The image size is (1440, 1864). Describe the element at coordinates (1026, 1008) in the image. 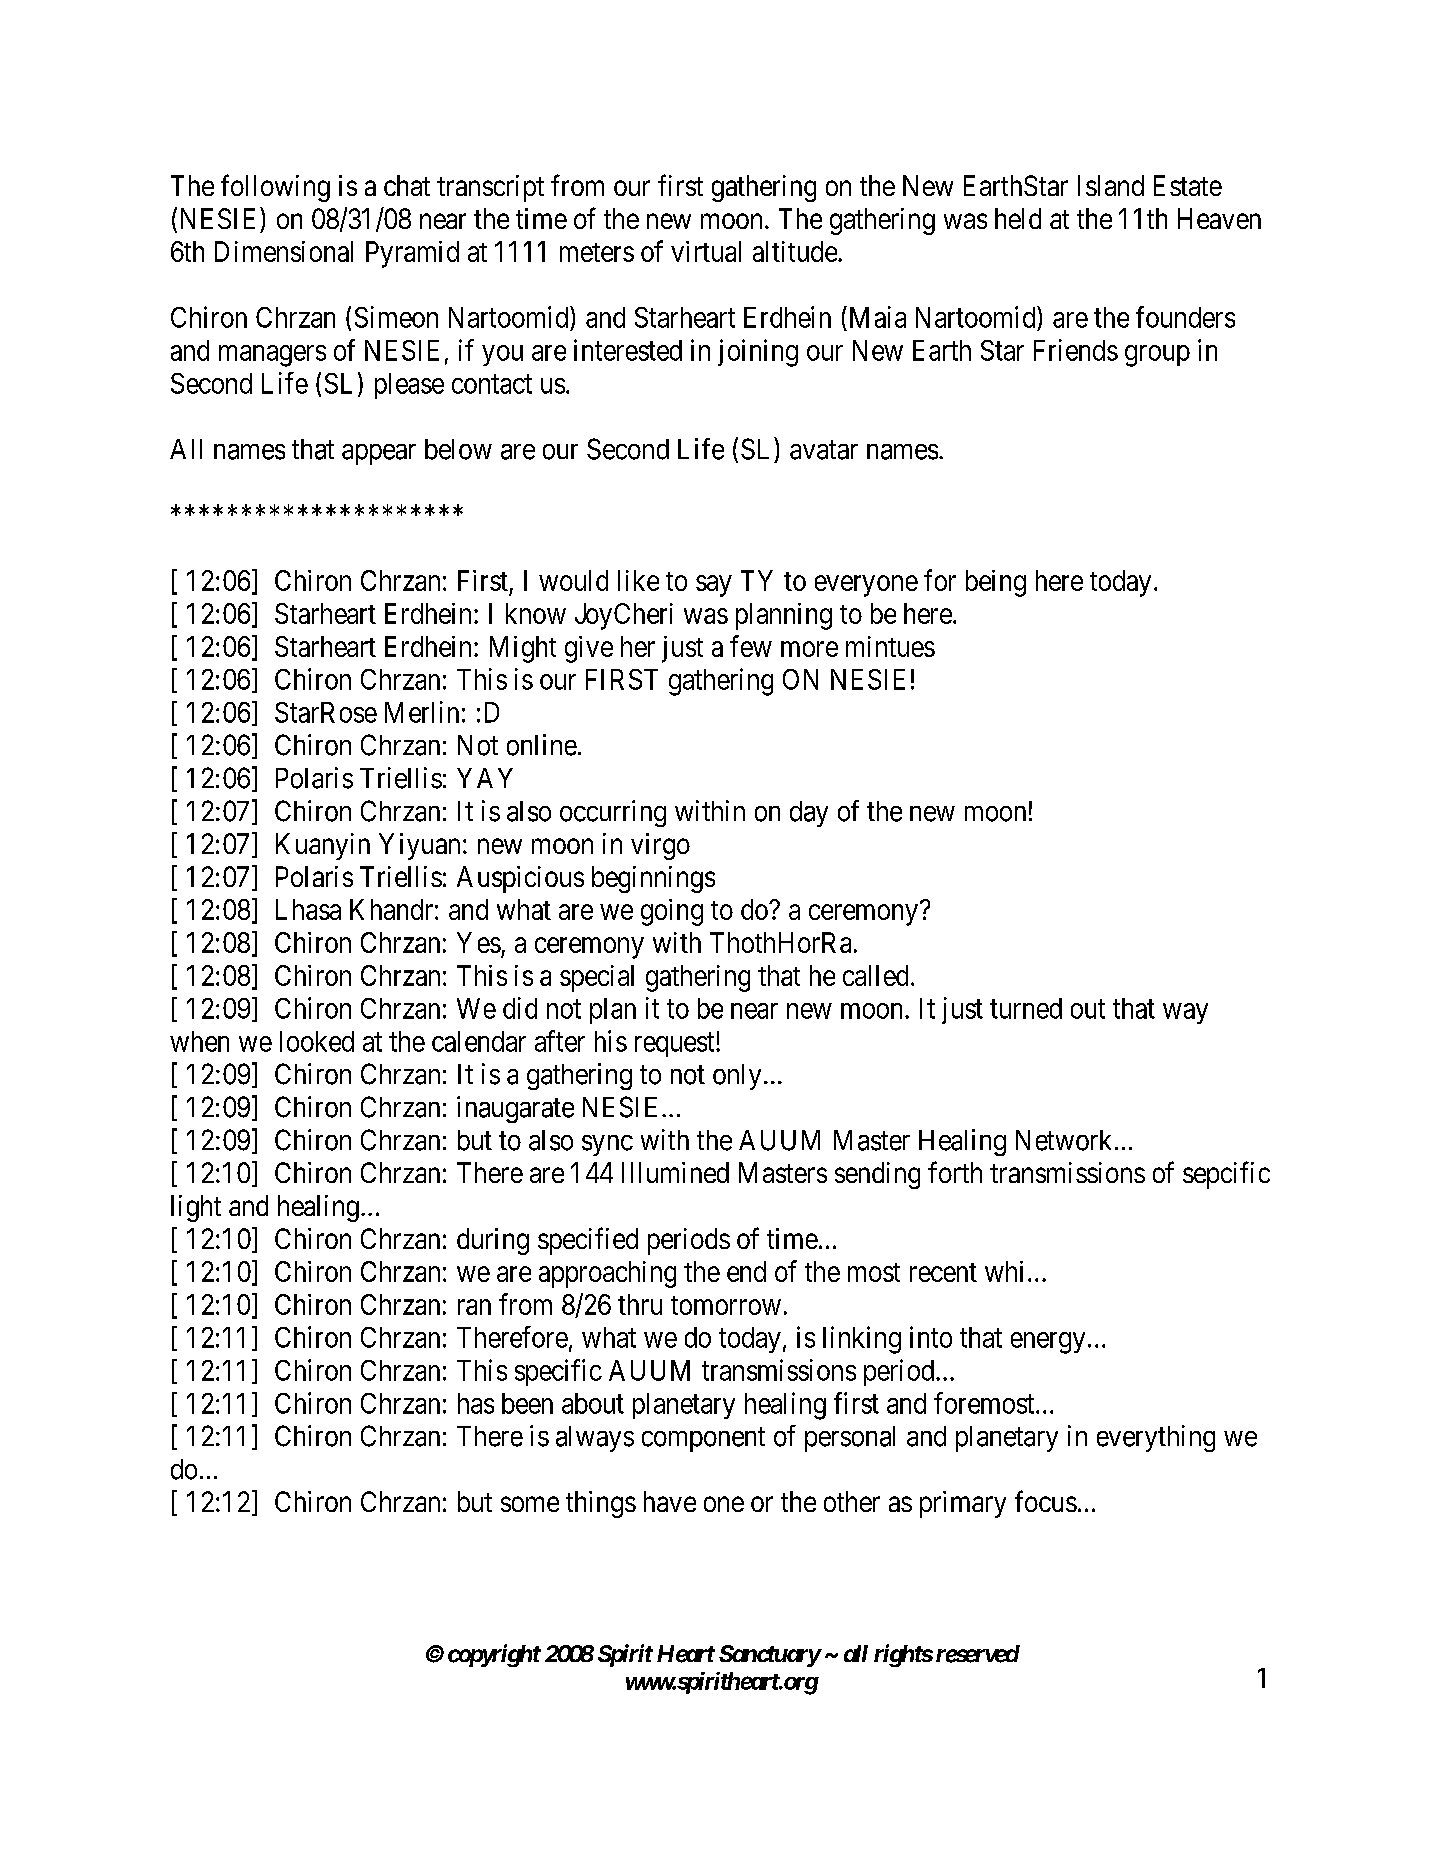

I see `turned` at that location.
